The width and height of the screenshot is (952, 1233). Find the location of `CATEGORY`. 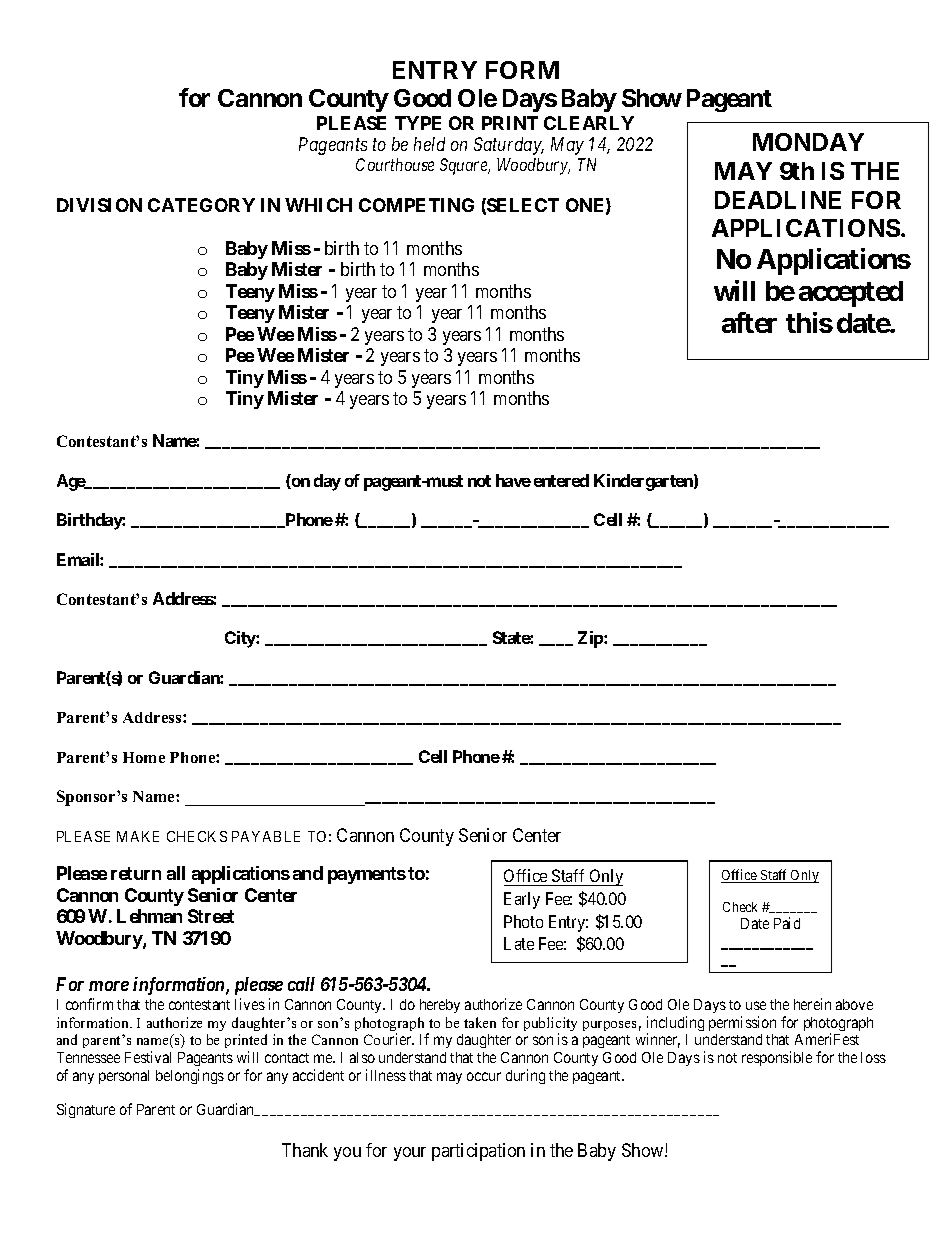

CATEGORY is located at coordinates (201, 205).
